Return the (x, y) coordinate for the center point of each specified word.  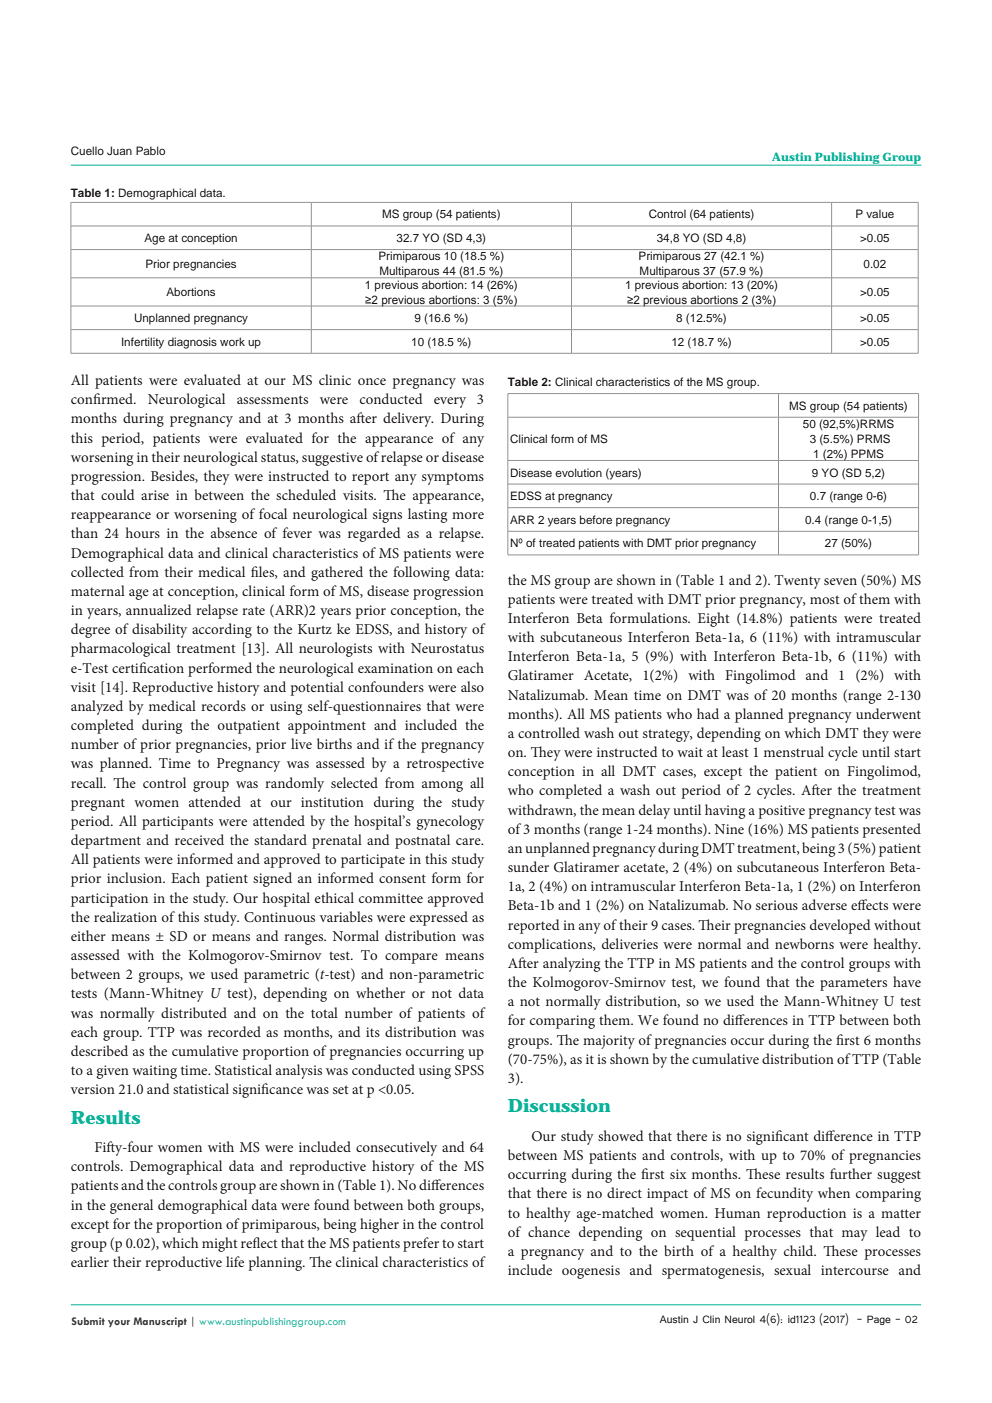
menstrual (794, 751)
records (223, 705)
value (880, 213)
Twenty (797, 582)
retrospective (445, 765)
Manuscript (160, 1322)
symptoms (453, 478)
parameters (853, 984)
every (450, 402)
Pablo (150, 150)
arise (155, 495)
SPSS (469, 1070)
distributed (194, 1012)
